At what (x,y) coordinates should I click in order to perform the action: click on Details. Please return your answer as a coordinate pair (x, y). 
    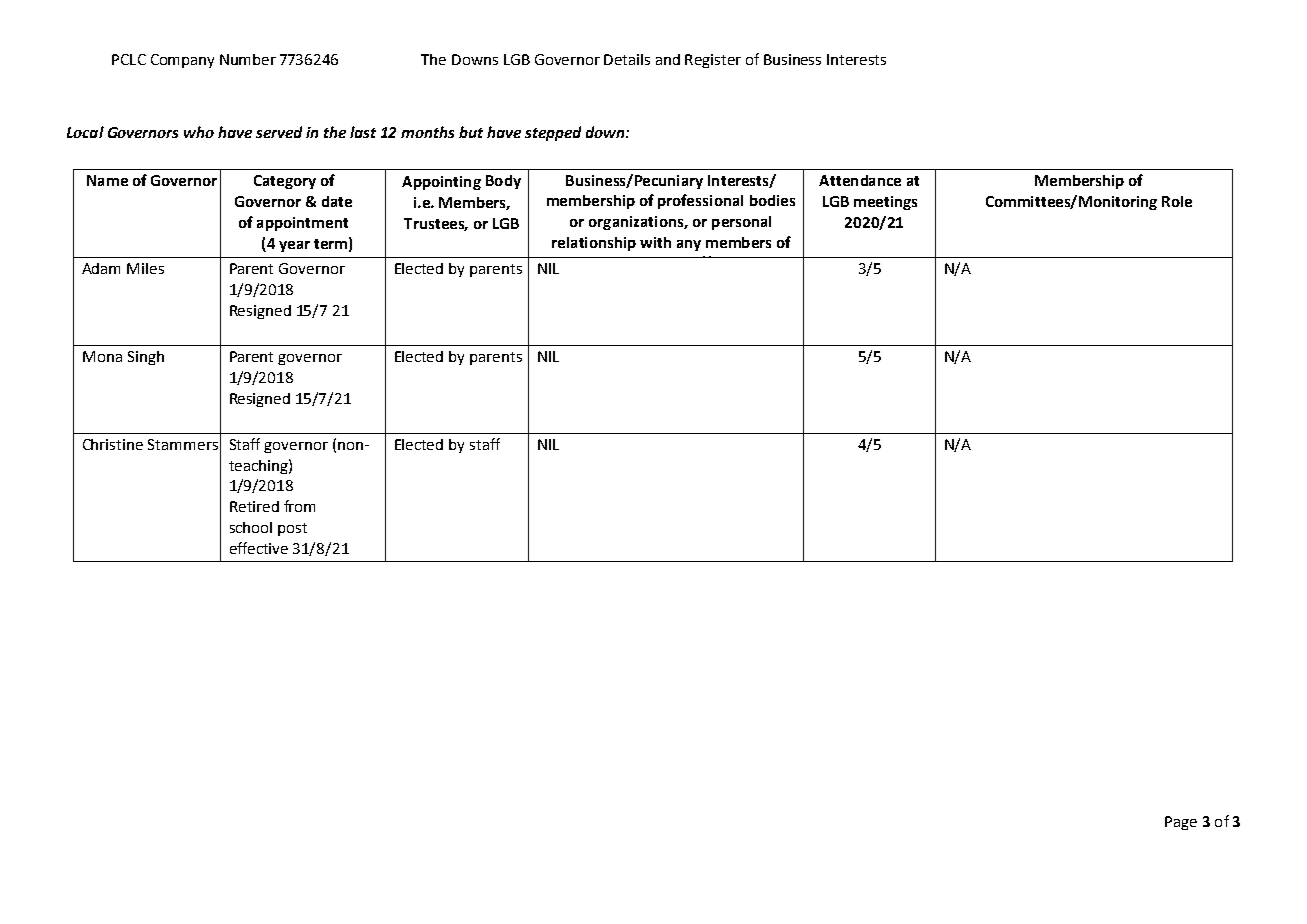
    Looking at the image, I should click on (627, 59).
